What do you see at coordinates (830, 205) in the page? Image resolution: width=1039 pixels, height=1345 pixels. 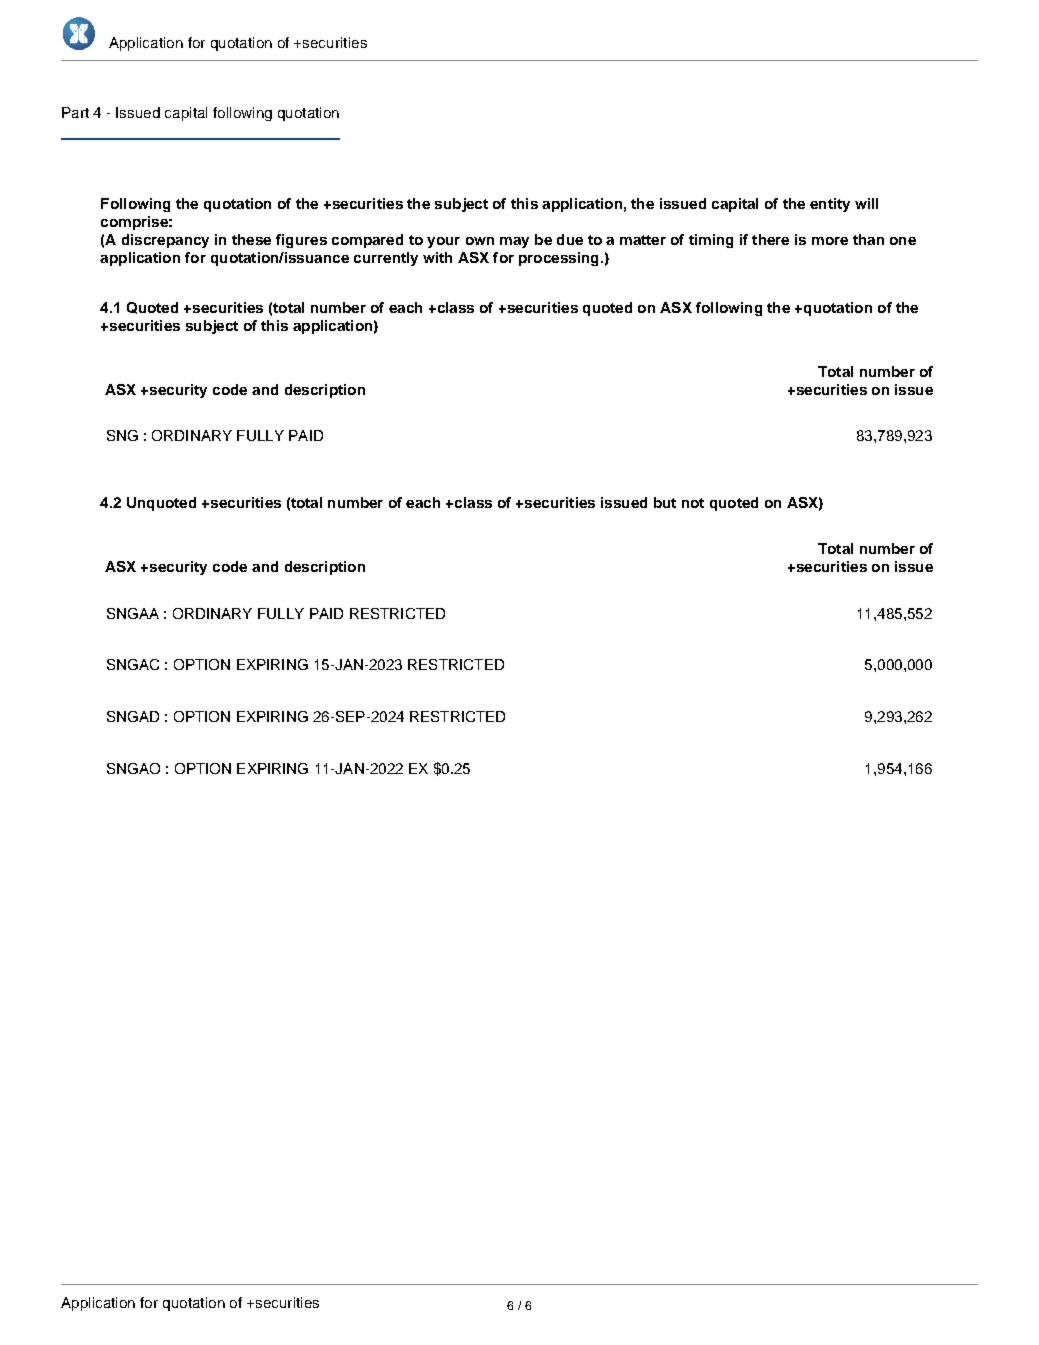 I see `entity` at bounding box center [830, 205].
